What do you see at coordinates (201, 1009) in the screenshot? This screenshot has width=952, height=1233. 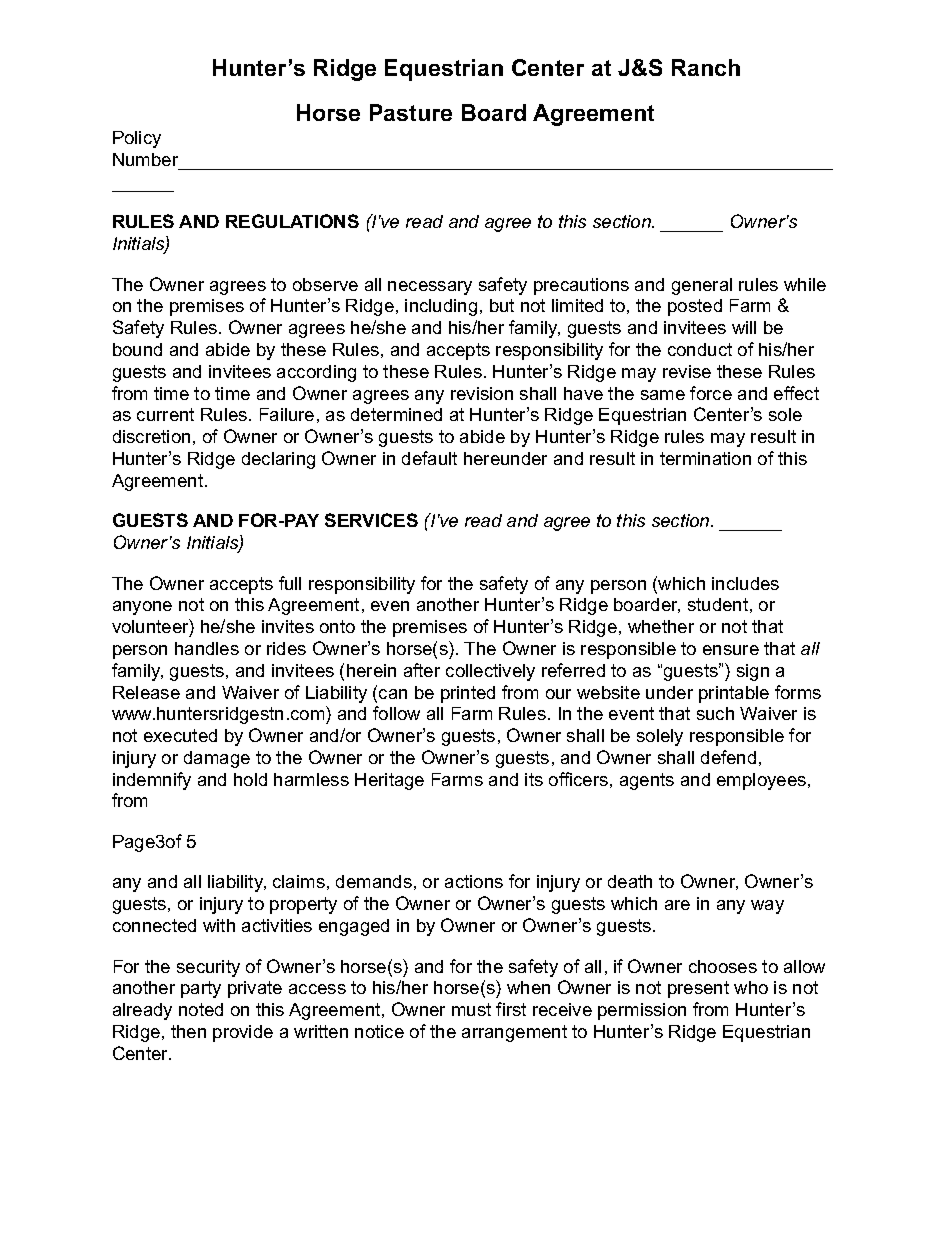 I see `noted` at bounding box center [201, 1009].
